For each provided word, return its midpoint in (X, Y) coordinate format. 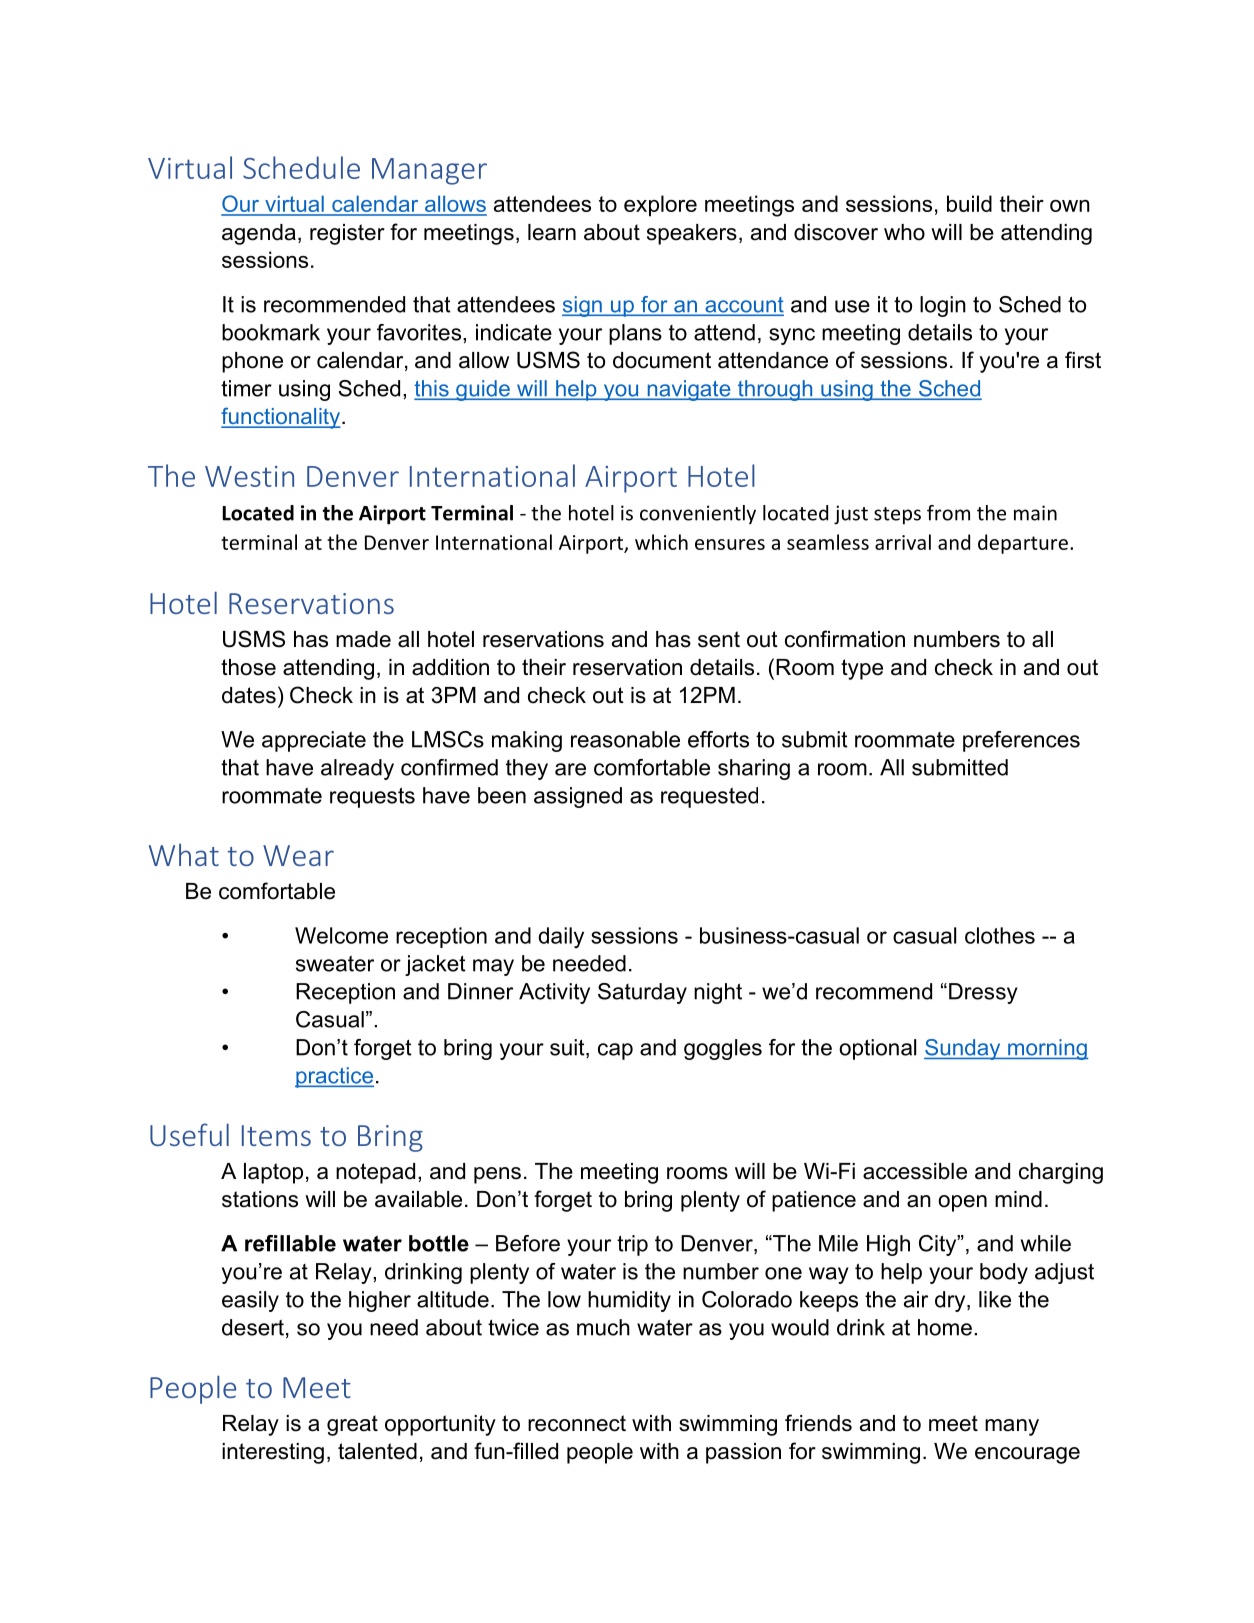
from (948, 513)
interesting (273, 1453)
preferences (1021, 741)
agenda (259, 234)
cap (615, 1051)
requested (709, 797)
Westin (249, 476)
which (661, 542)
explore (660, 206)
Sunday (963, 1049)
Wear (298, 855)
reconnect (577, 1423)
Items (276, 1135)
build (969, 203)
